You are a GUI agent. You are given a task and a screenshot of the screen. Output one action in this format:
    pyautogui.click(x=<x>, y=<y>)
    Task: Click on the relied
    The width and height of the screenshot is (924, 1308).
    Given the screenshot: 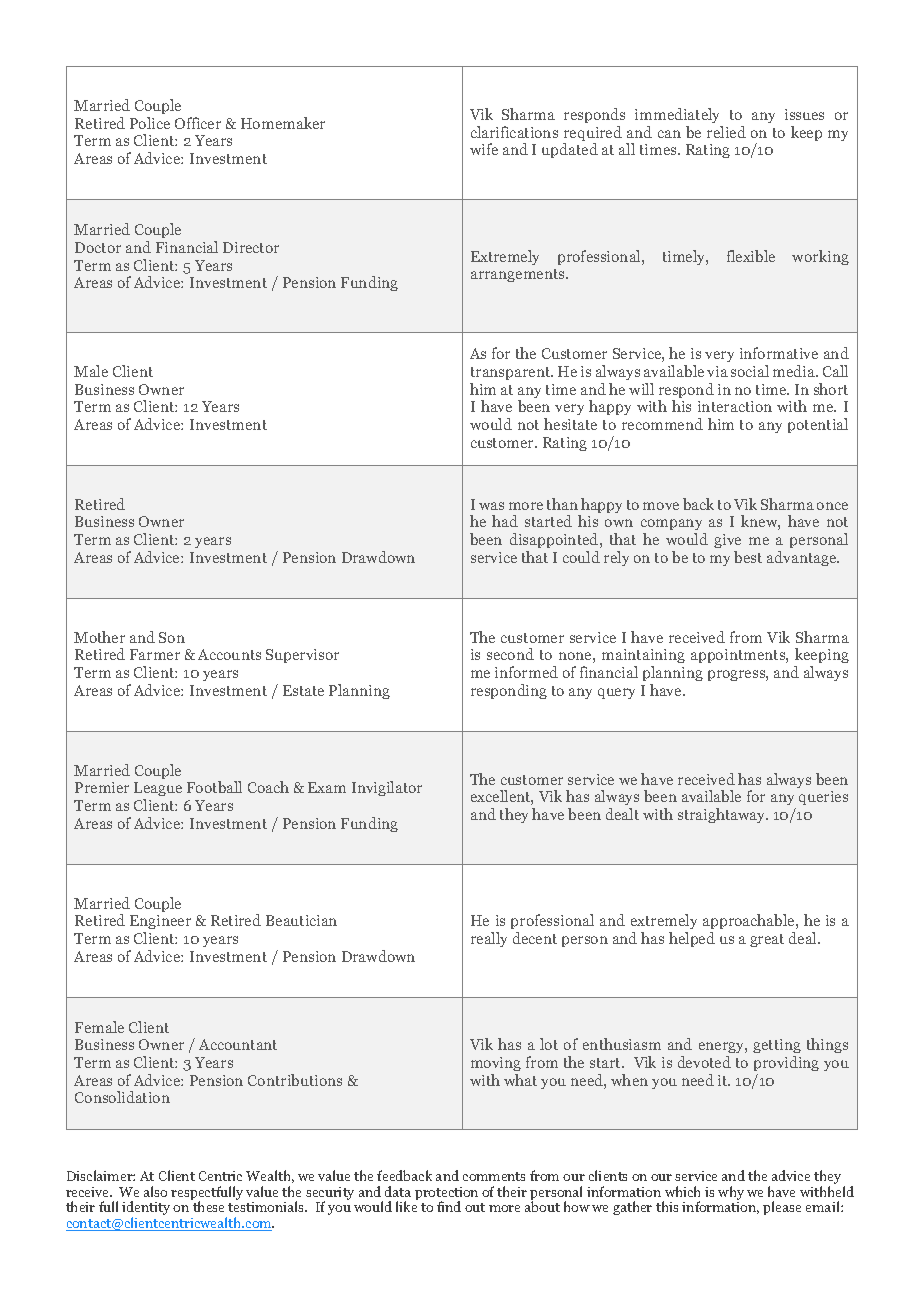 What is the action you would take?
    pyautogui.click(x=726, y=132)
